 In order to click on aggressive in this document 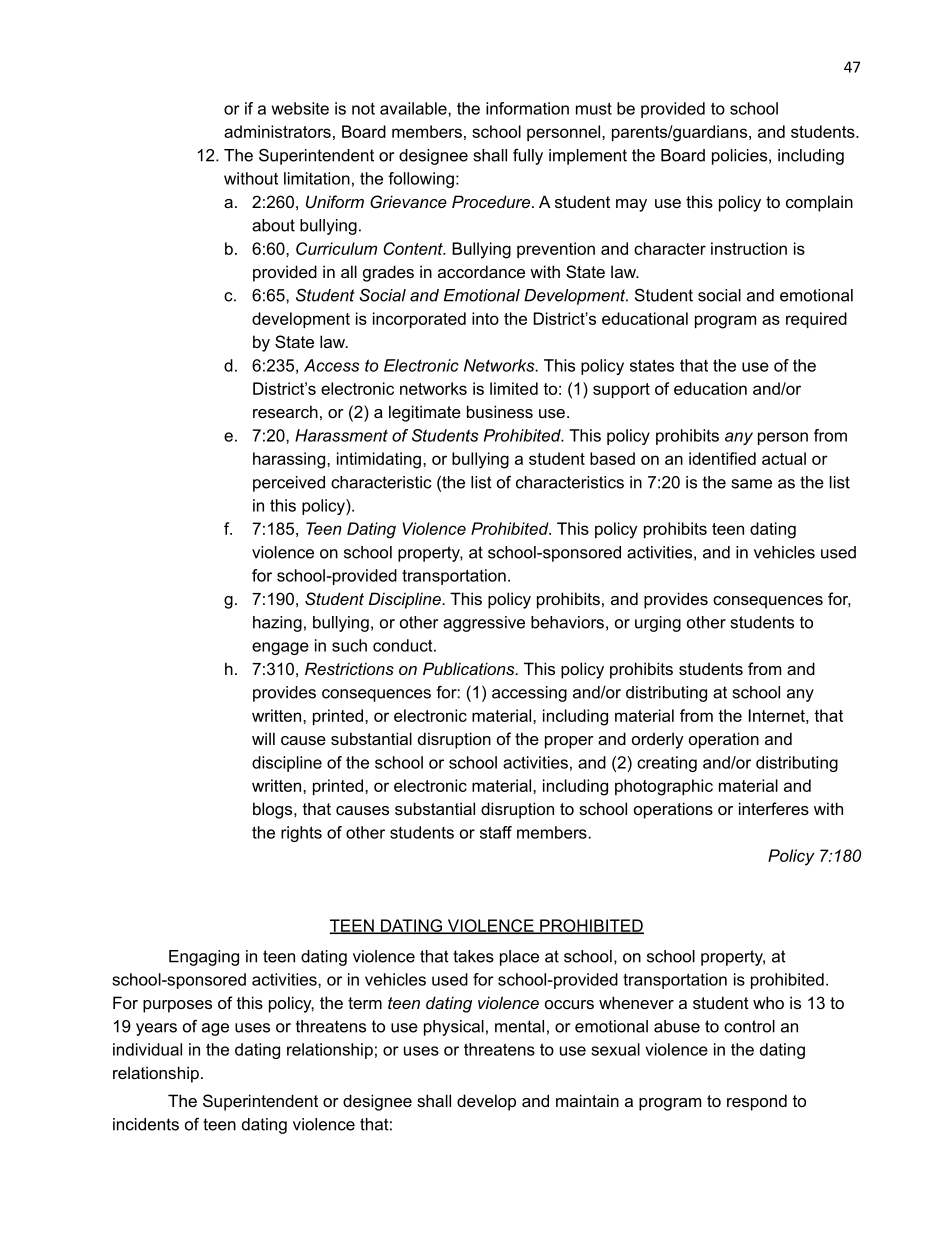, I will do `click(484, 624)`.
